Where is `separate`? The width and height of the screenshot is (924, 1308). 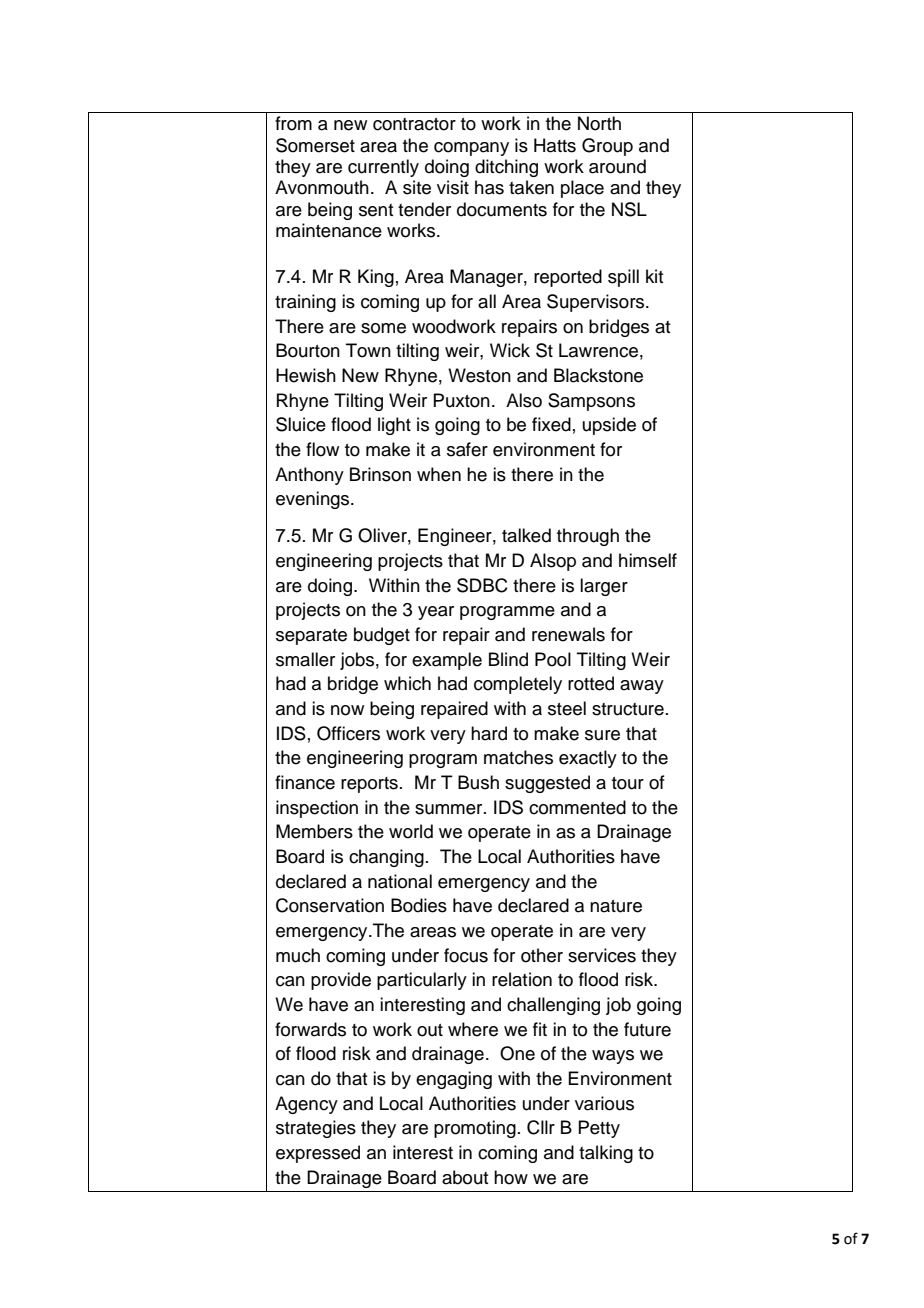 separate is located at coordinates (311, 637).
